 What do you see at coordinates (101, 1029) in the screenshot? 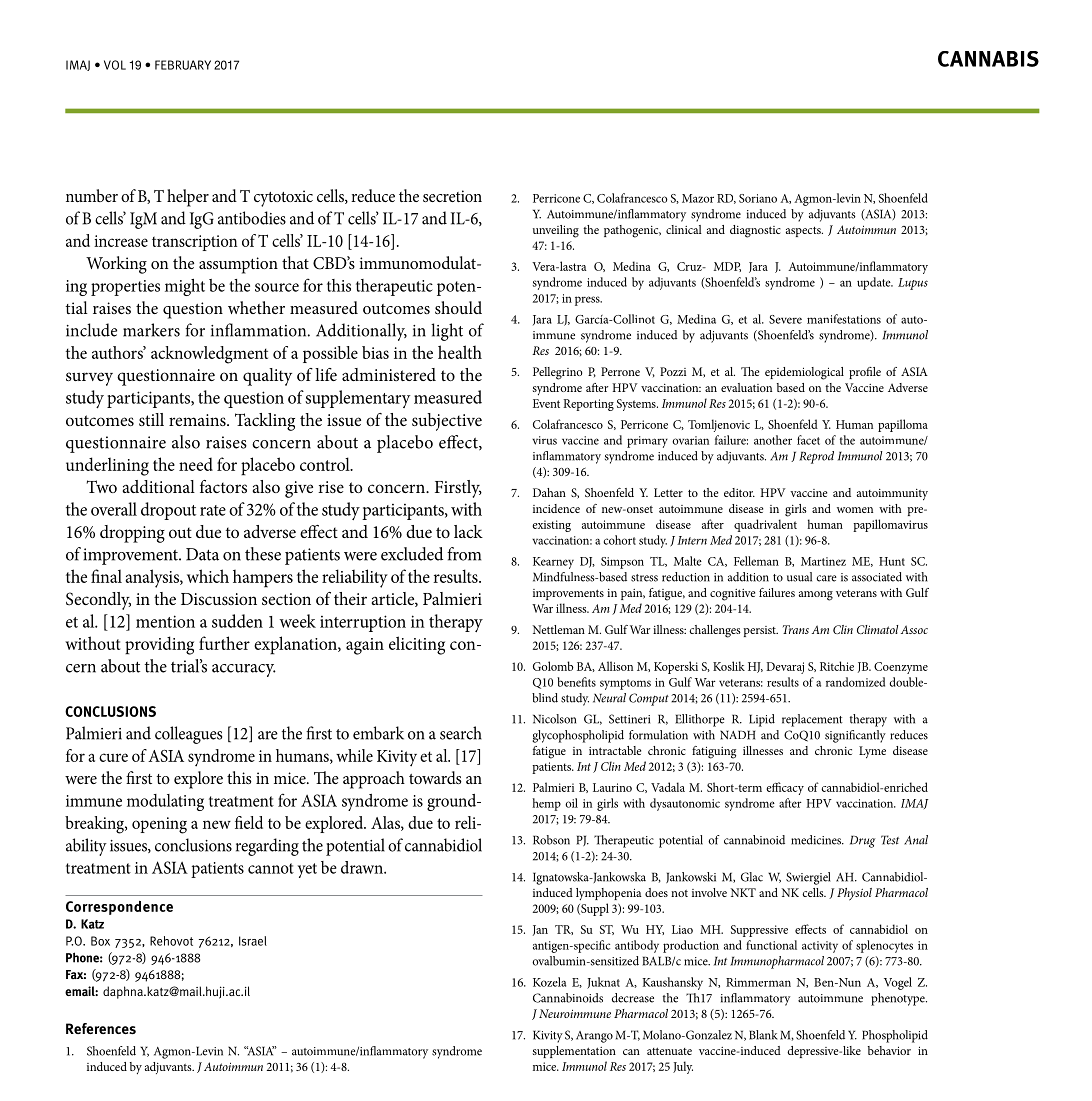
I see `References` at bounding box center [101, 1029].
